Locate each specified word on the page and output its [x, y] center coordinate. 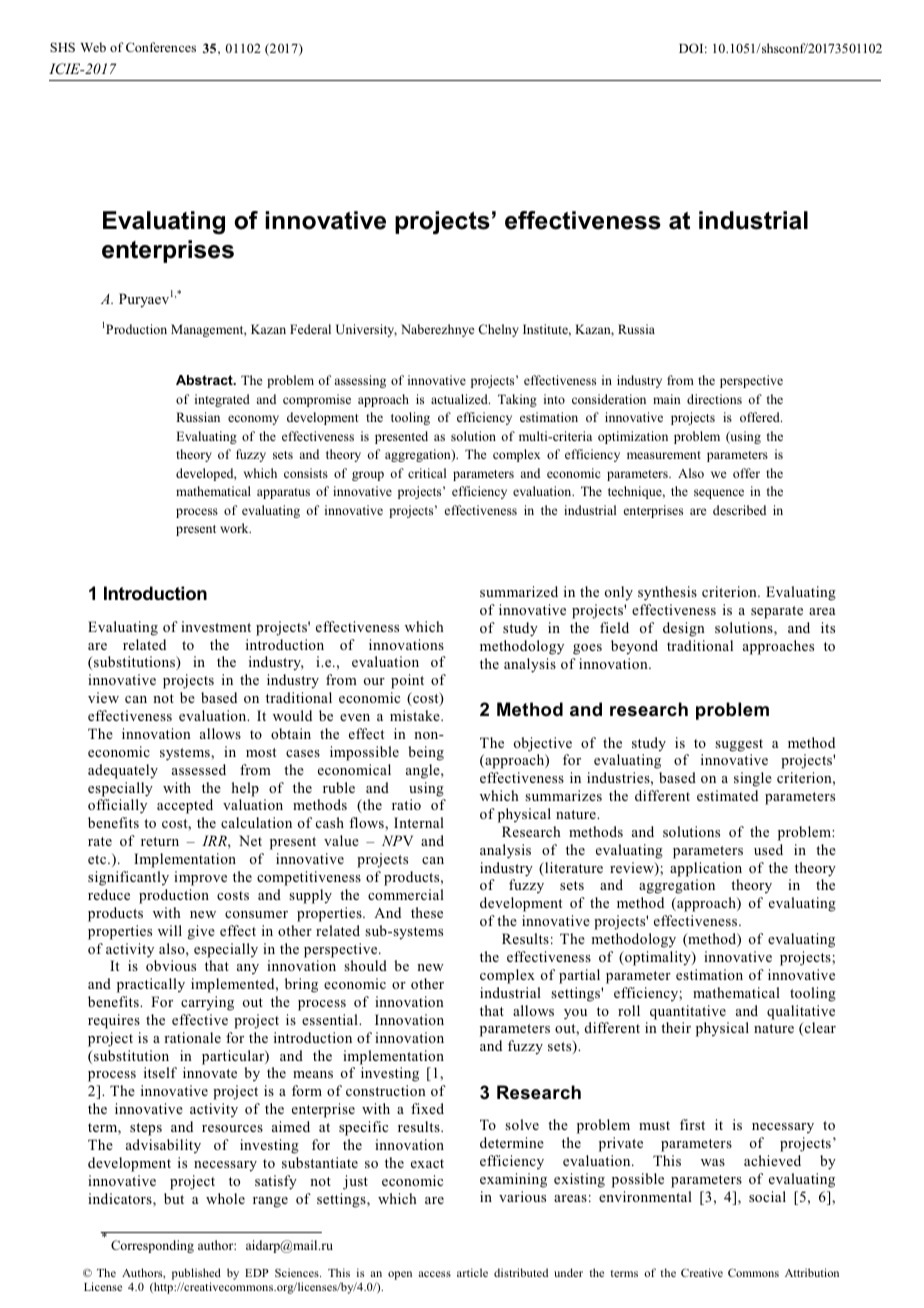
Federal [310, 329]
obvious [171, 965]
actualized [460, 399]
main [667, 399]
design [684, 629]
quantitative [688, 1012]
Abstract [205, 380]
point [407, 681]
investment [216, 626]
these [427, 912]
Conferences [161, 47]
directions [714, 399]
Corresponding [152, 1246]
